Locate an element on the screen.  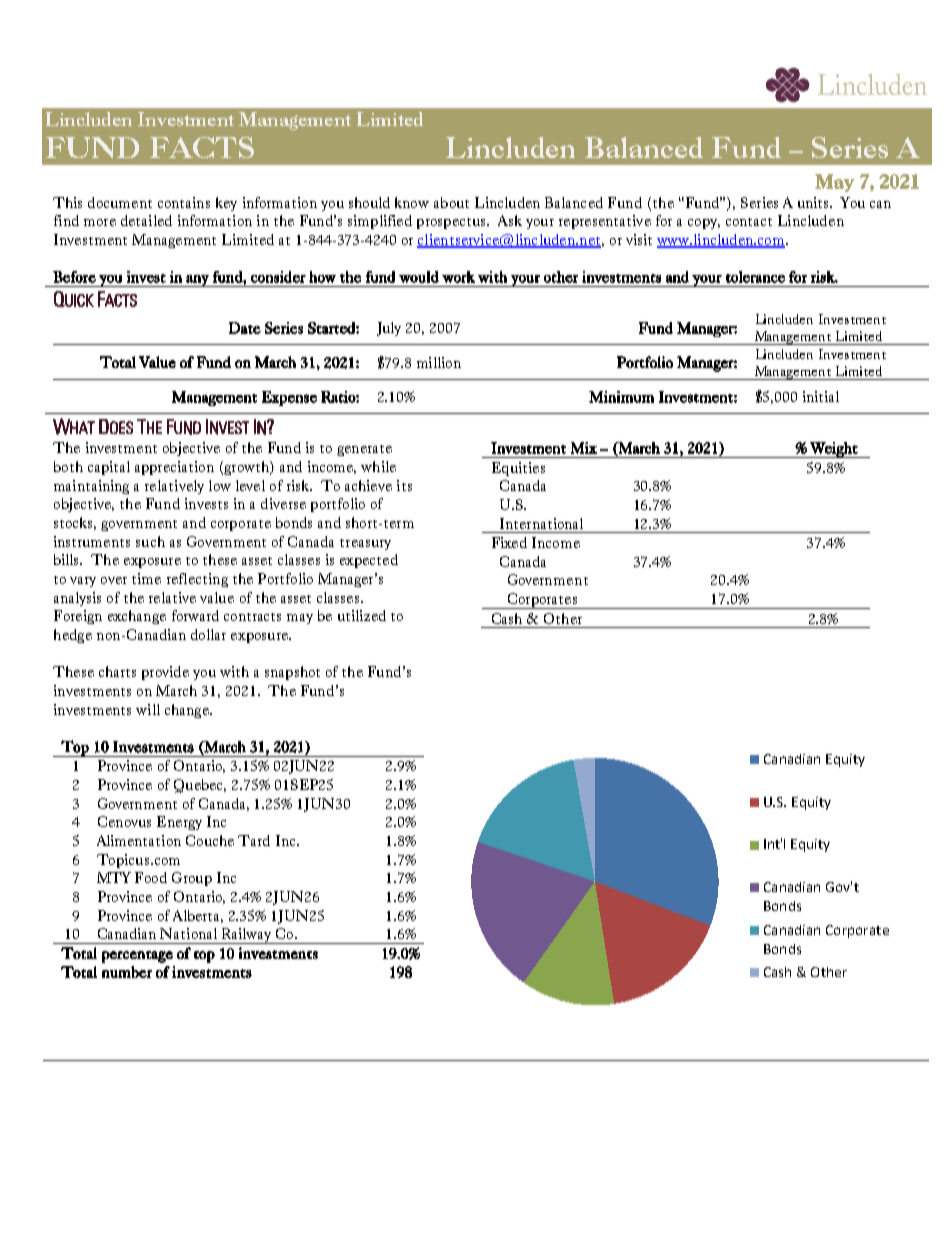
time is located at coordinates (146, 578).
